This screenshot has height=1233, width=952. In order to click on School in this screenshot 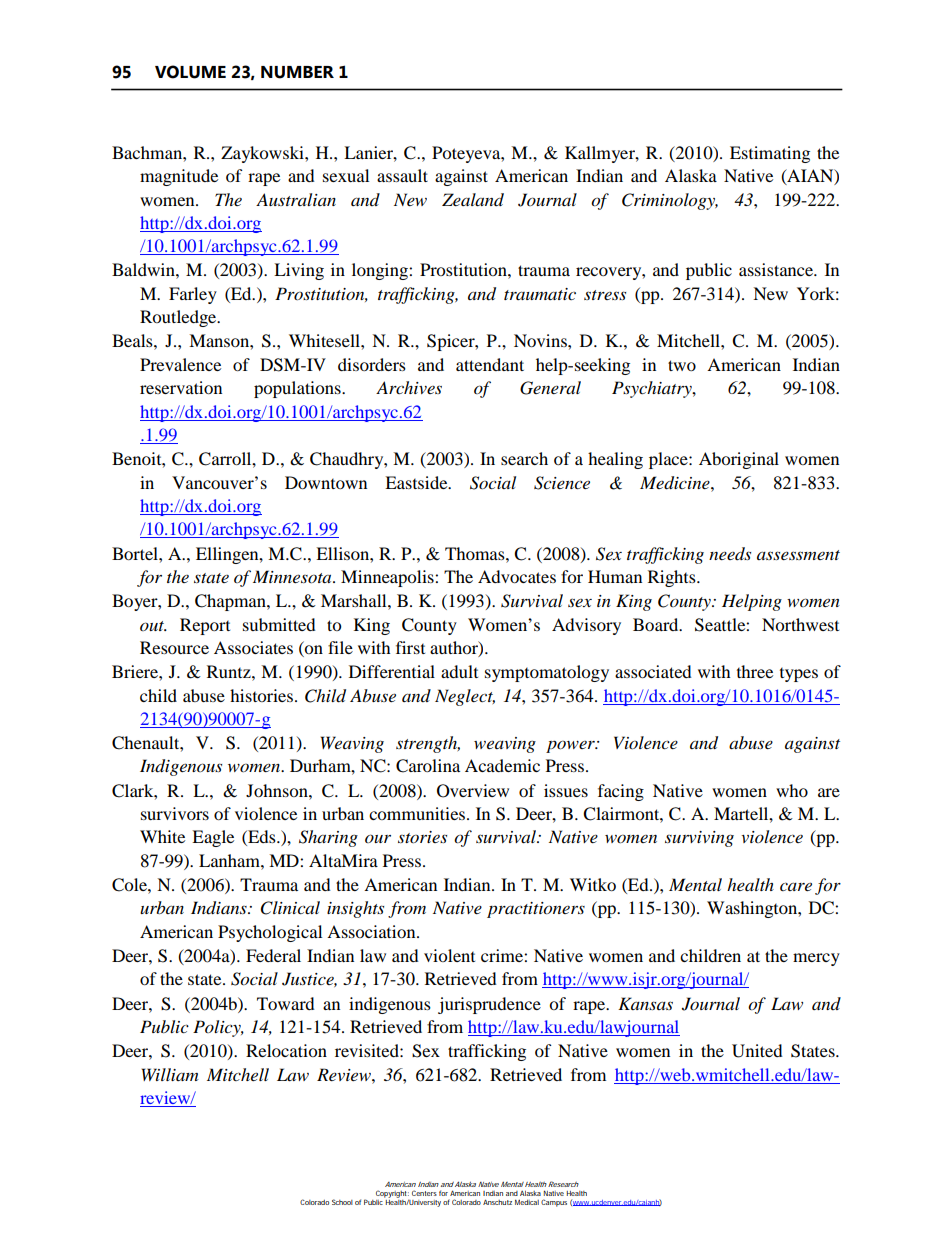, I will do `click(342, 1202)`.
